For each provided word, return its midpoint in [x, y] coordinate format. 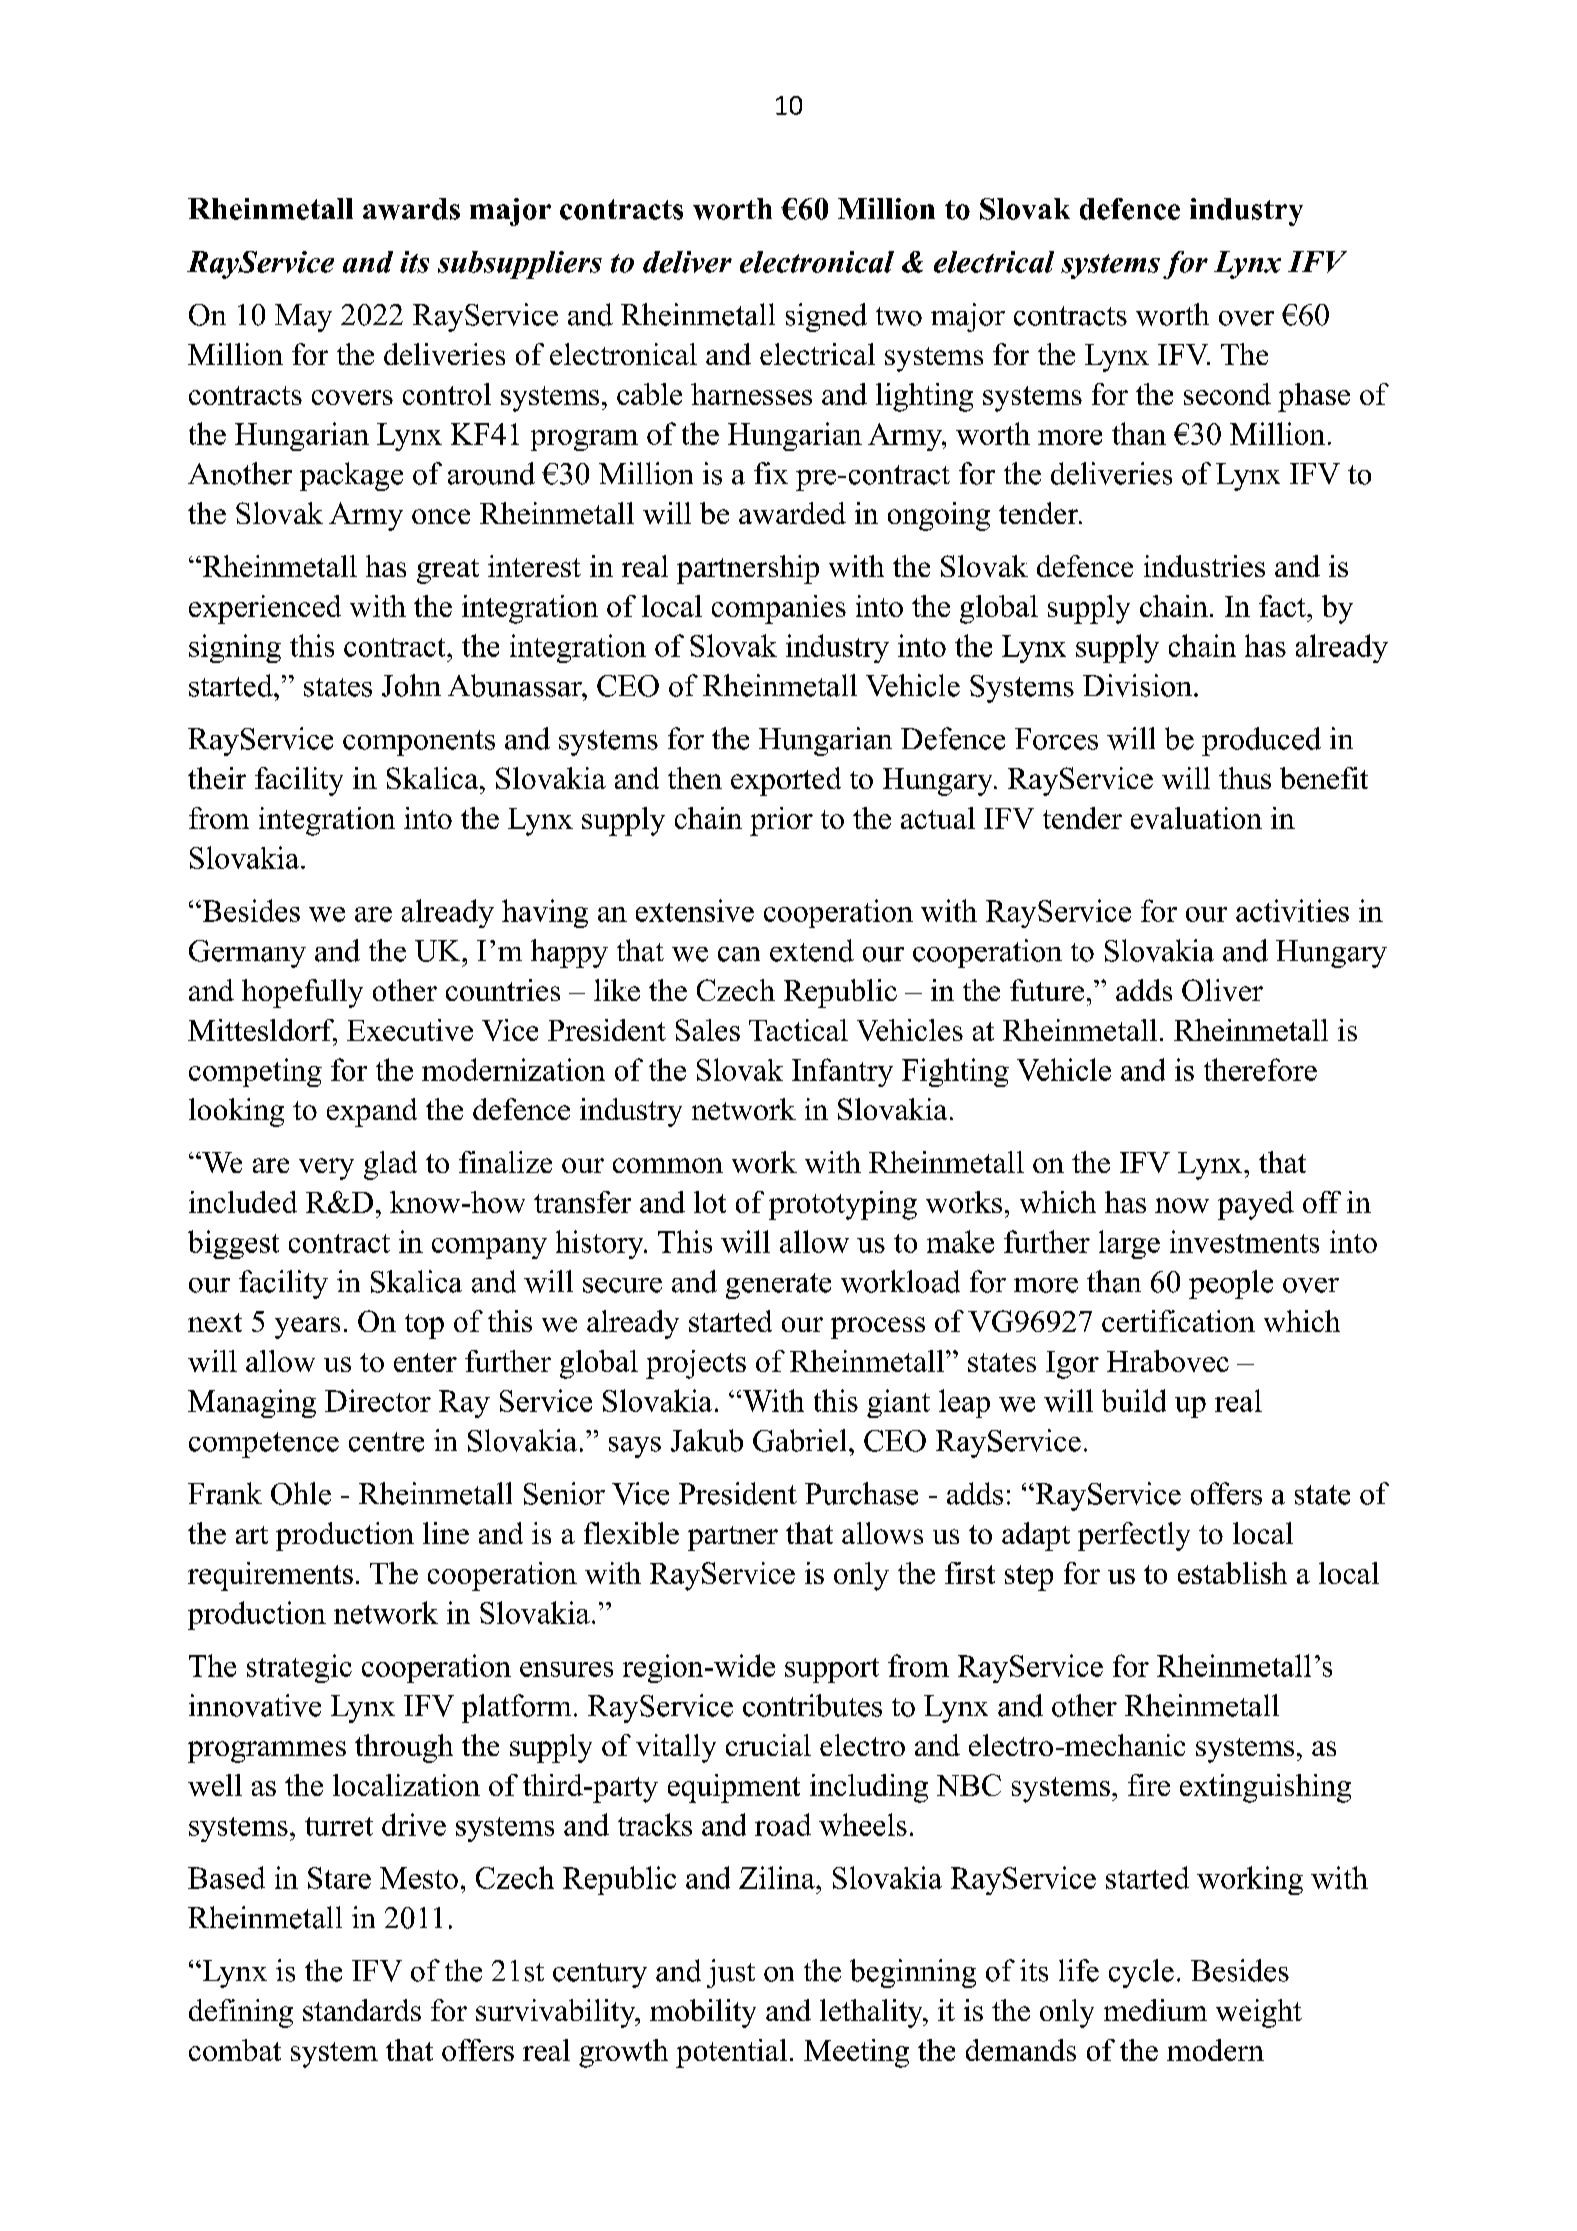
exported [786, 781]
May [303, 318]
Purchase [861, 1493]
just [731, 1973]
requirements [270, 1576]
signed [826, 317]
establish [1232, 1573]
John [411, 685]
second [1227, 394]
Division [1137, 685]
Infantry [842, 1072]
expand [372, 1112]
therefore [1260, 1069]
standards [362, 2010]
